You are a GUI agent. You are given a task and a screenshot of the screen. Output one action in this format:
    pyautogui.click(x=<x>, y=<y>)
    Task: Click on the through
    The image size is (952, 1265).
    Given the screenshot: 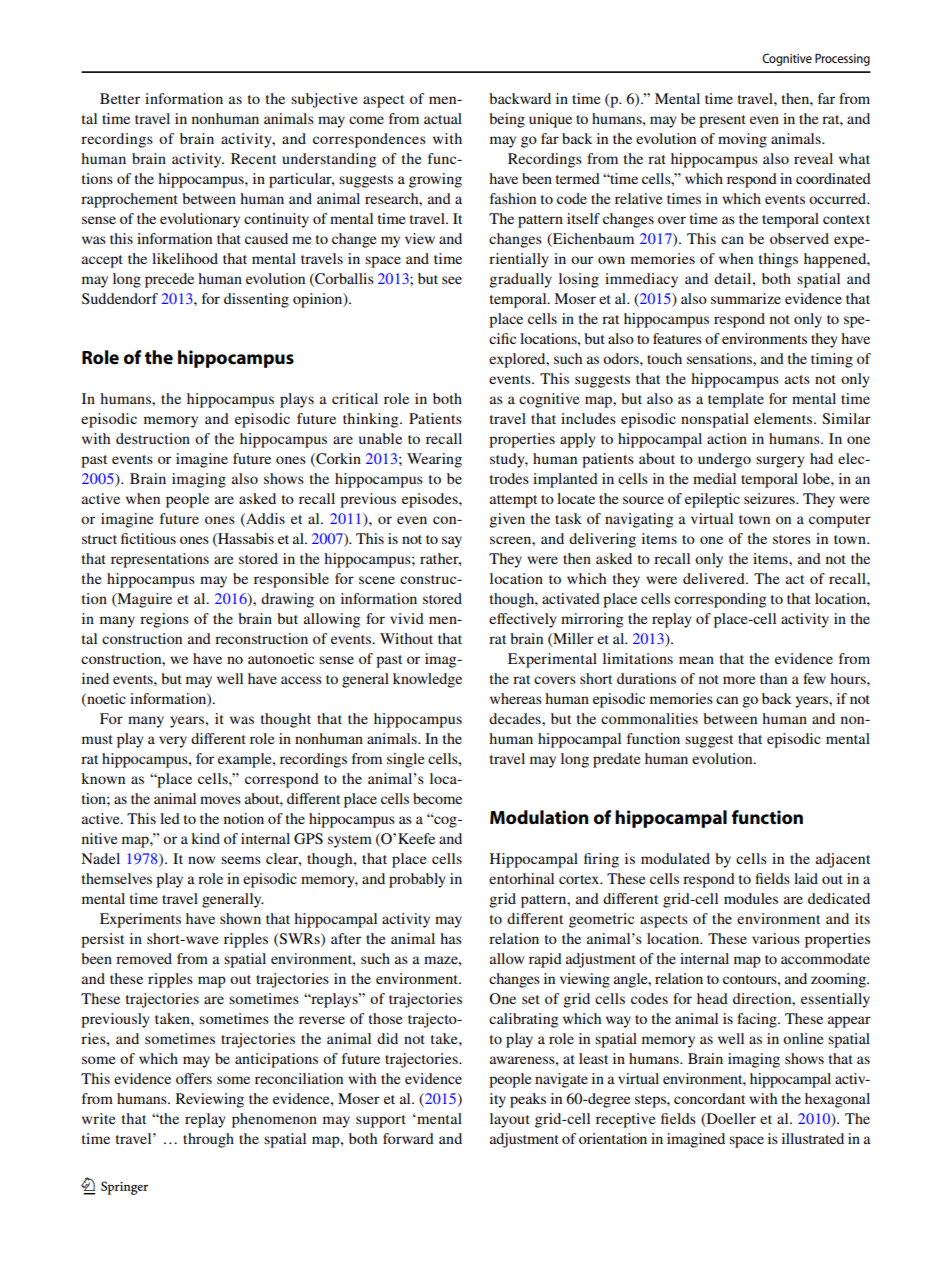 What is the action you would take?
    pyautogui.click(x=208, y=1140)
